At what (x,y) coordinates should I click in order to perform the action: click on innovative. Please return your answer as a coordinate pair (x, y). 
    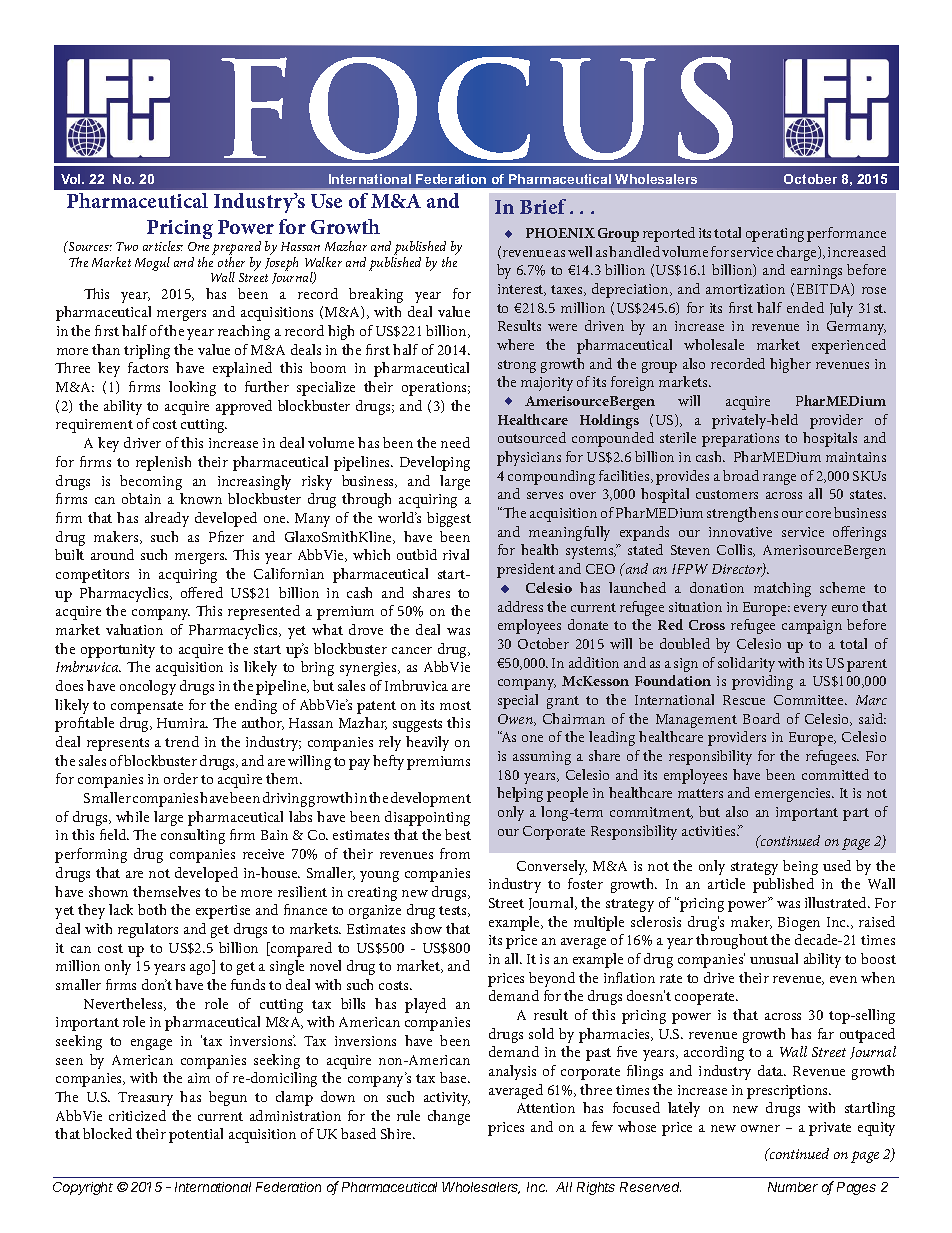
    Looking at the image, I should click on (740, 532).
